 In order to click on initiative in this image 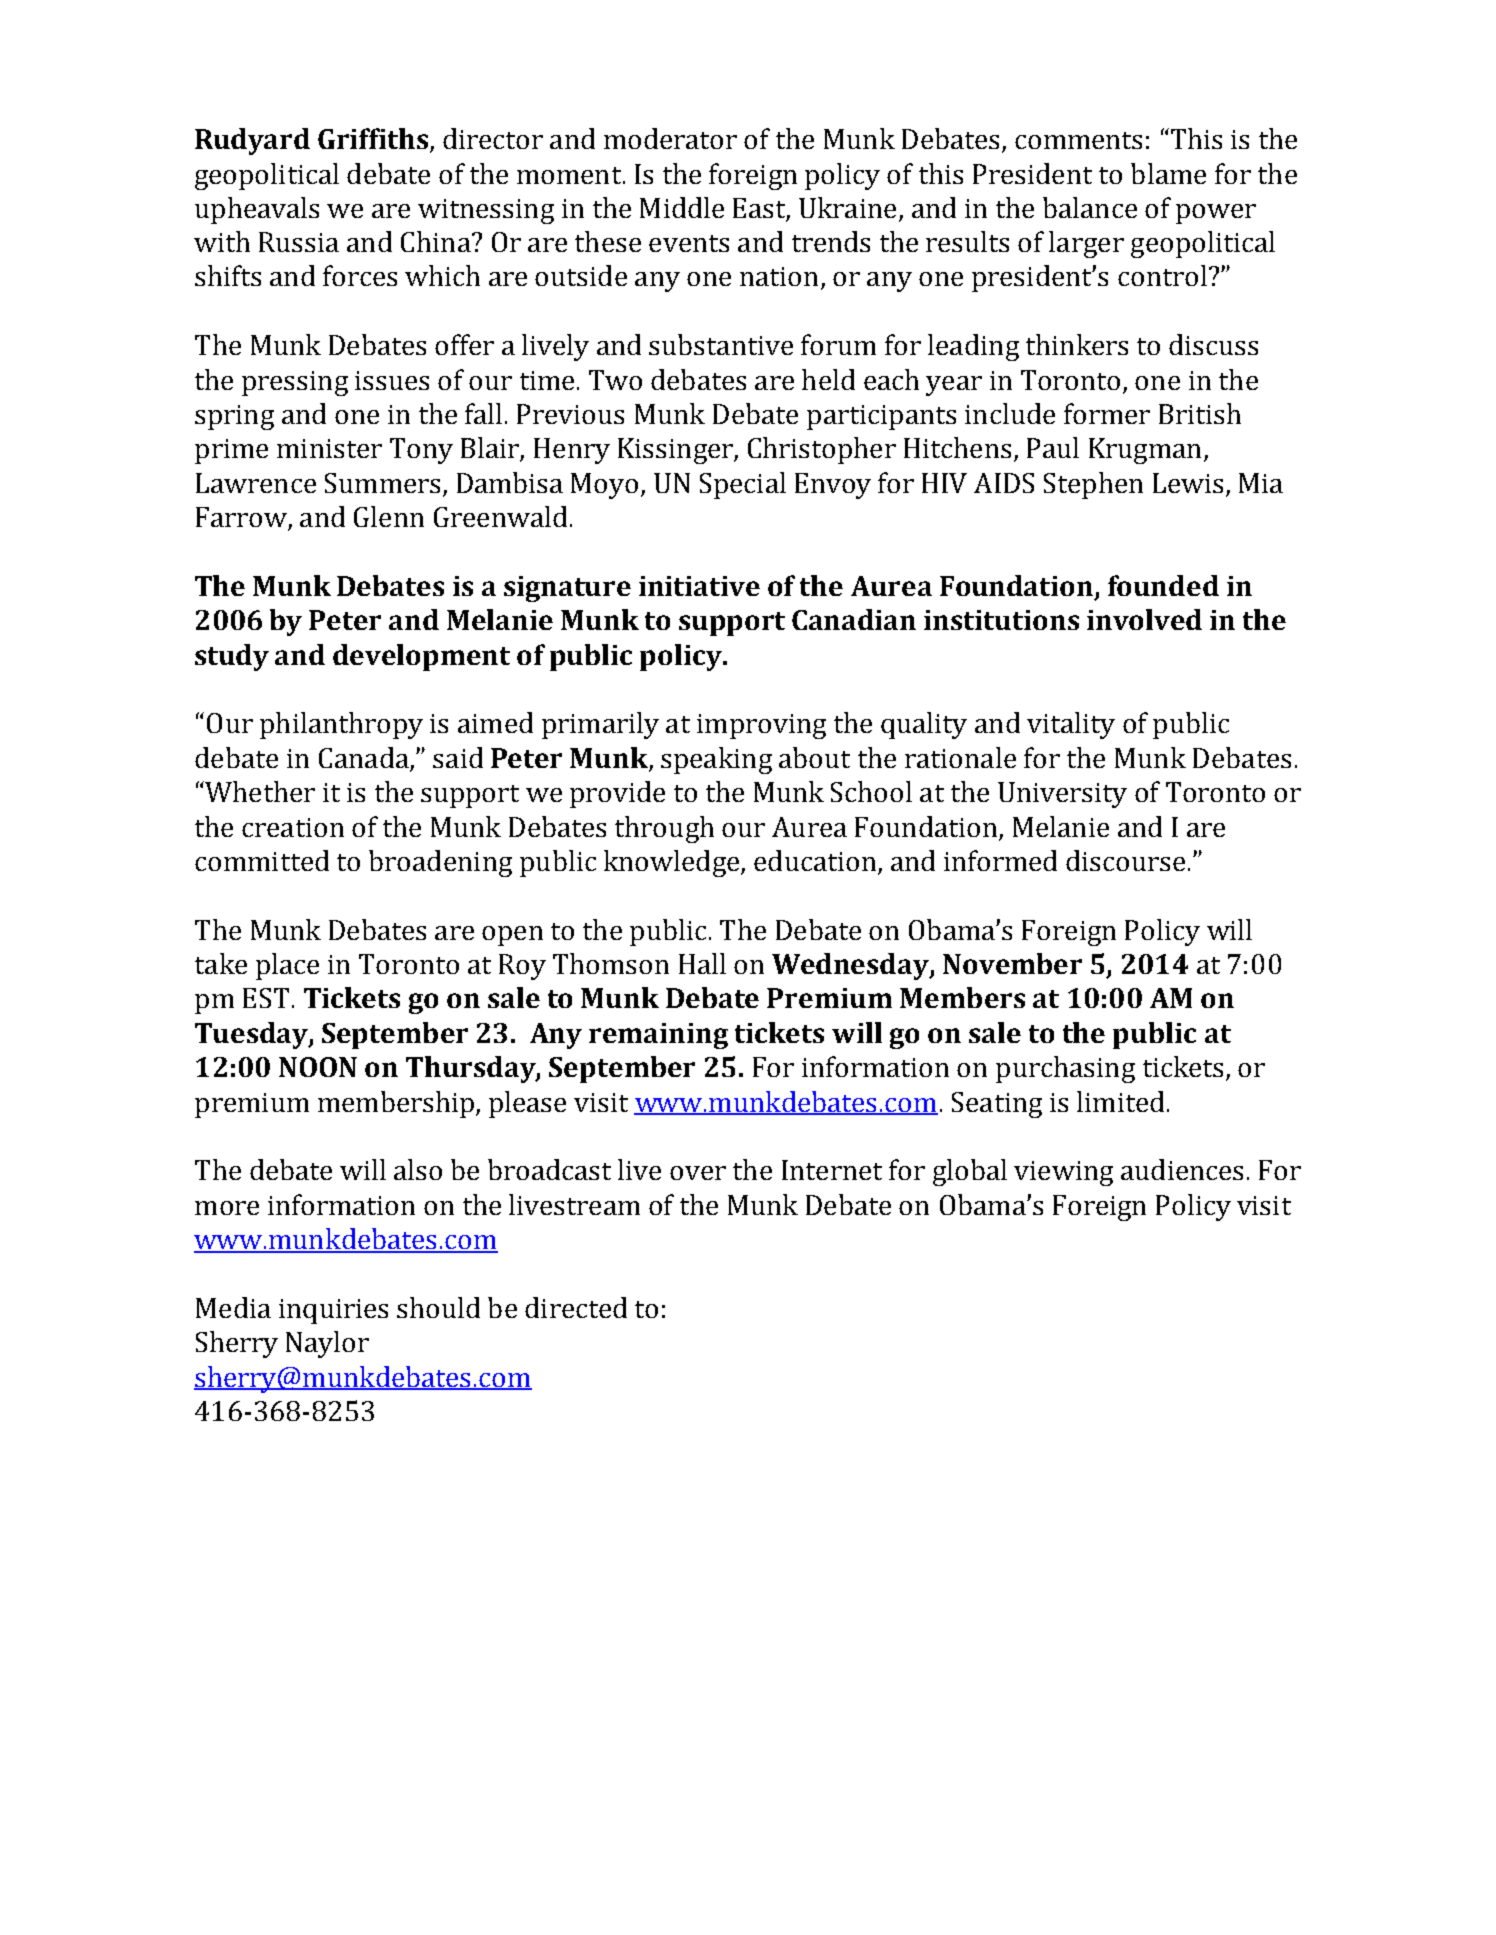, I will do `click(699, 586)`.
